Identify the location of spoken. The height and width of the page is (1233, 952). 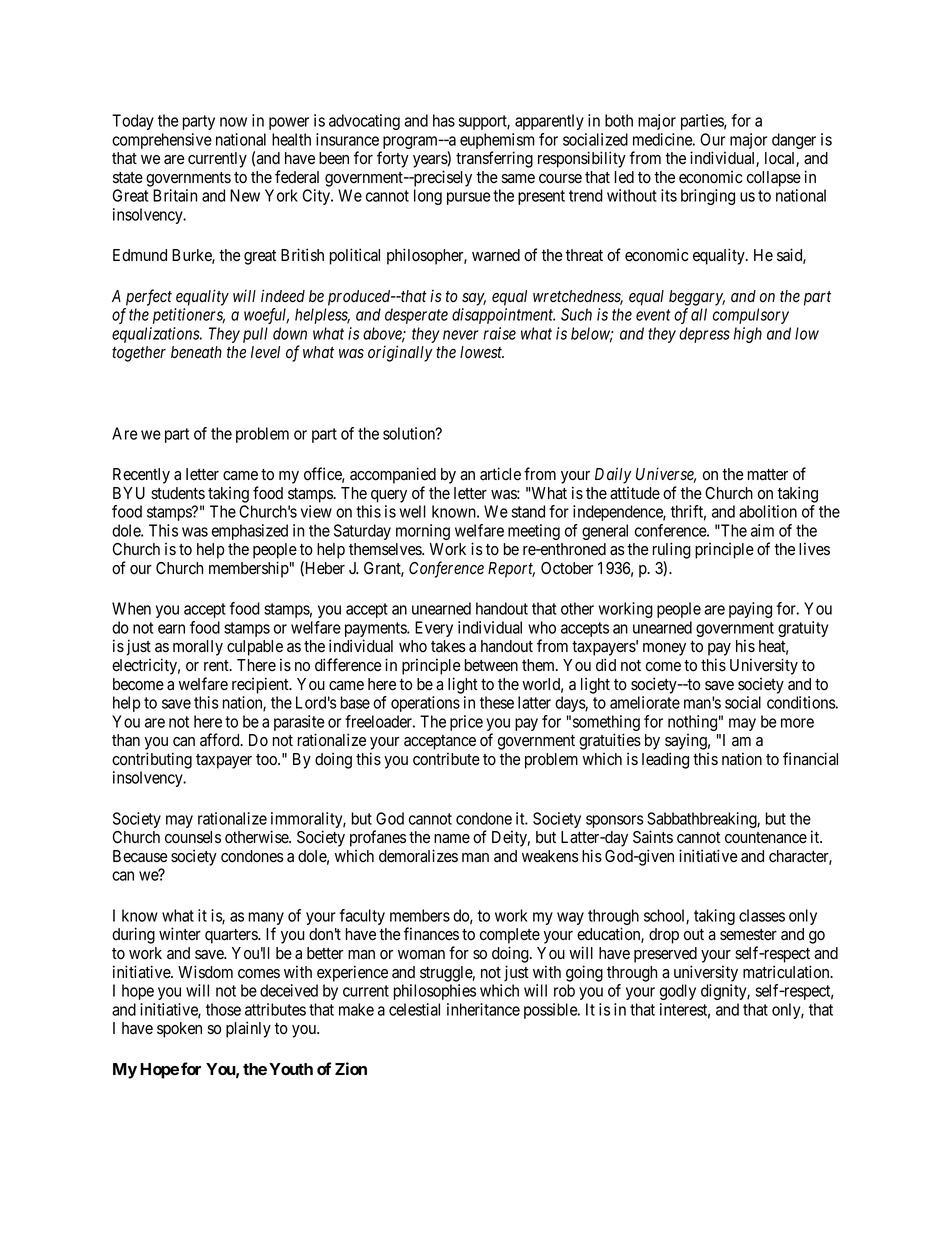
(179, 1030).
